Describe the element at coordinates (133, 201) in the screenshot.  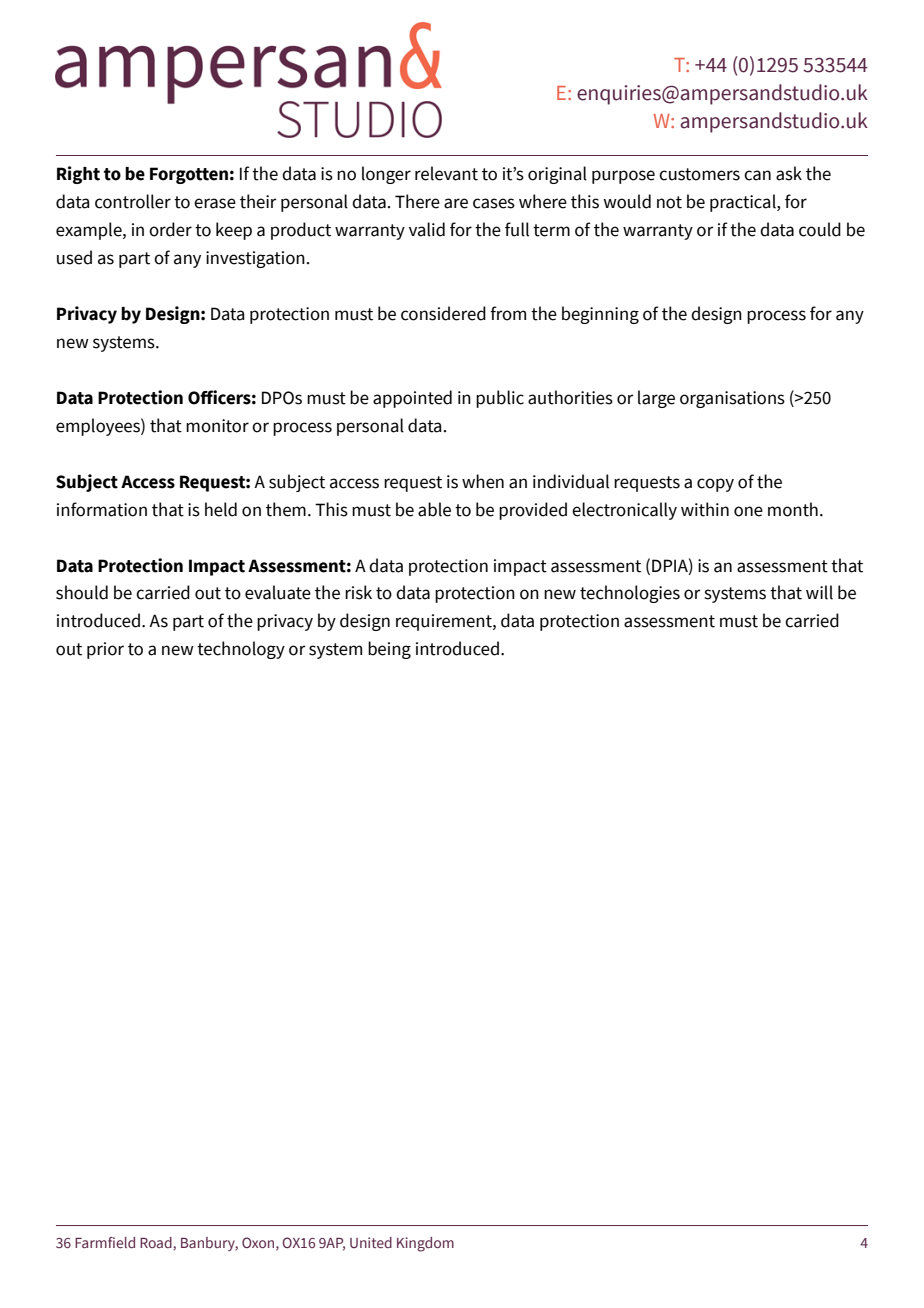
I see `controller` at that location.
